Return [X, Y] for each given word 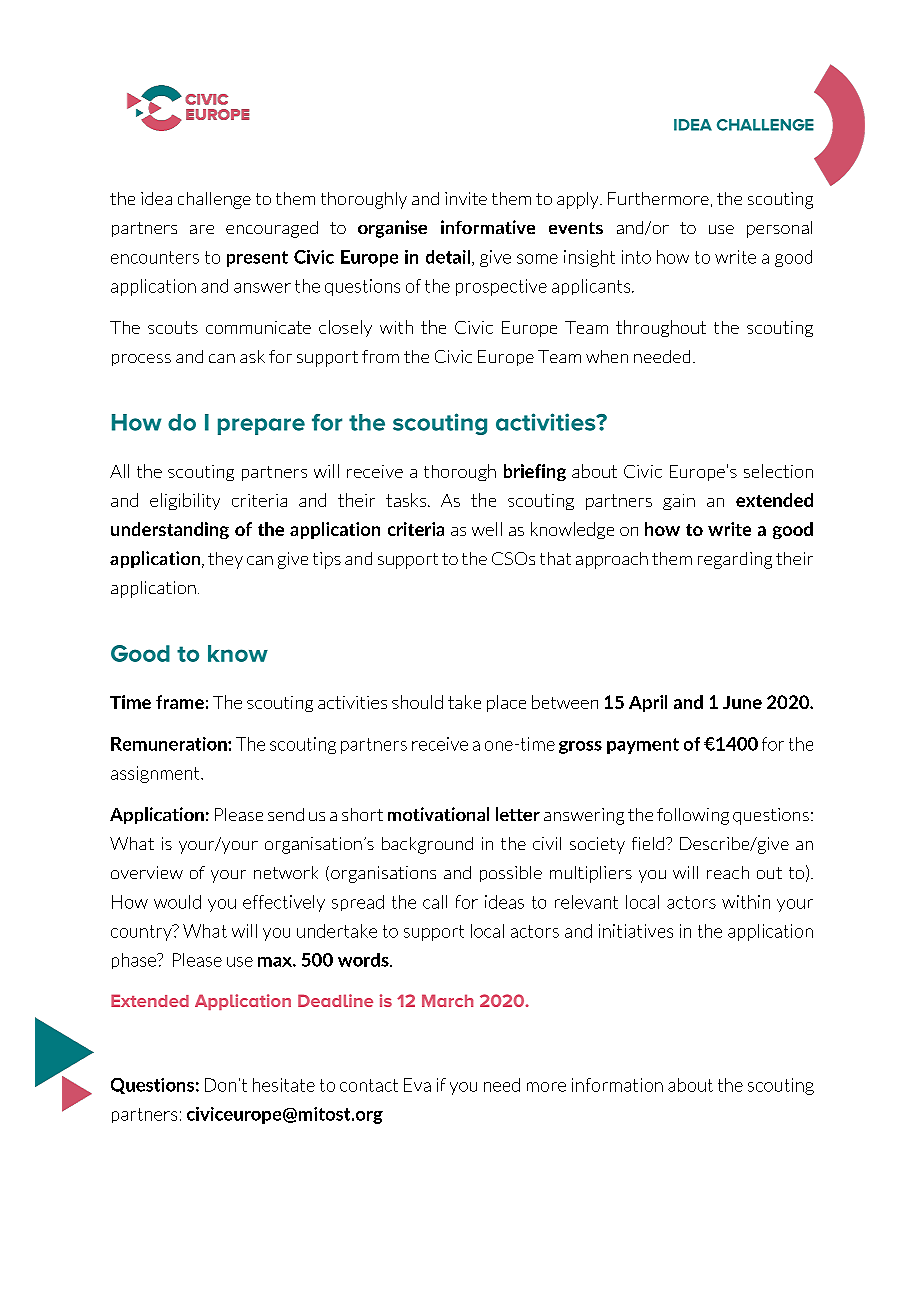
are [202, 229]
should [417, 702]
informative [488, 227]
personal [779, 229]
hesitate [284, 1085]
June [742, 702]
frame [180, 702]
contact [369, 1085]
